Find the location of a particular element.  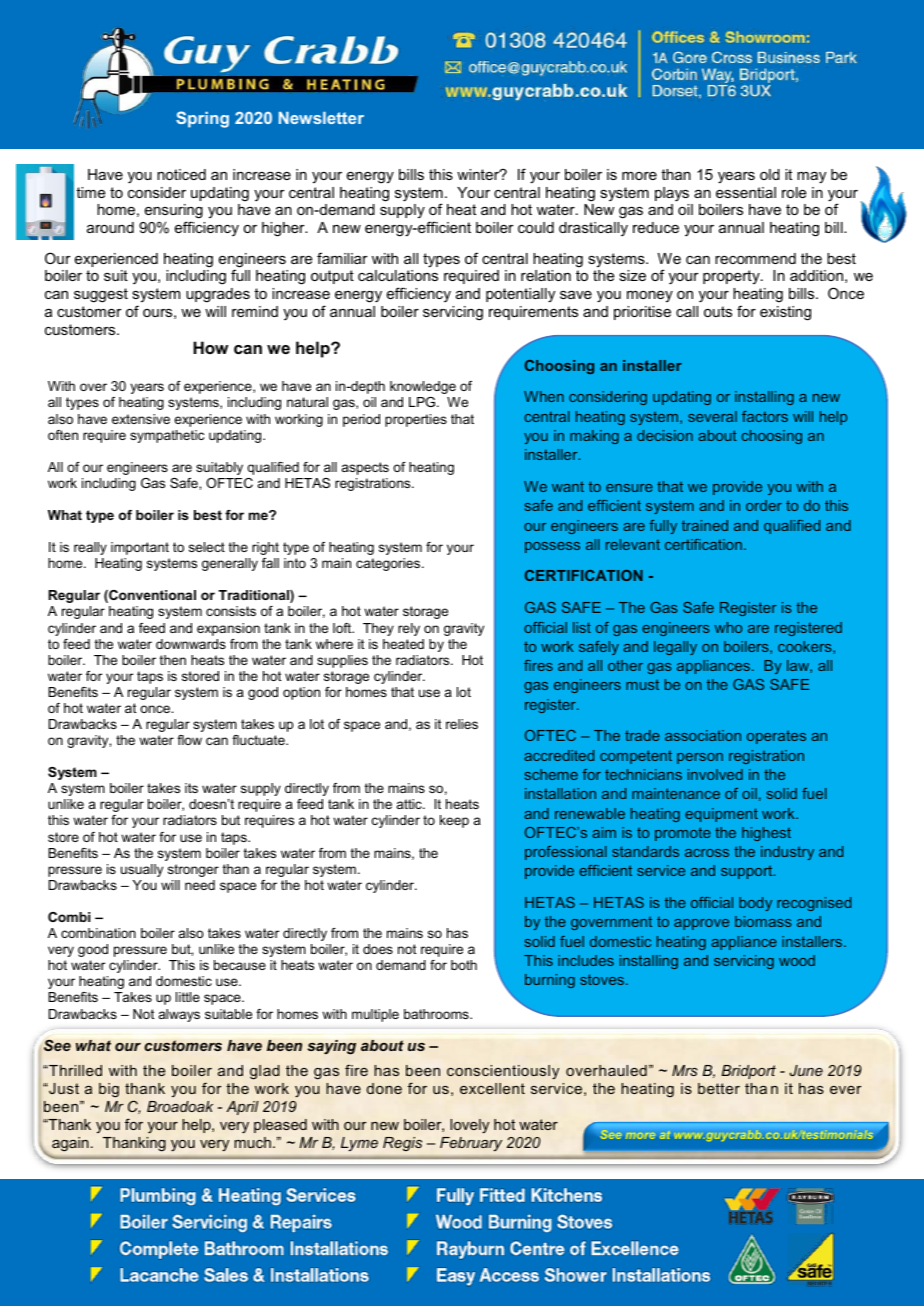

factors is located at coordinates (765, 416).
